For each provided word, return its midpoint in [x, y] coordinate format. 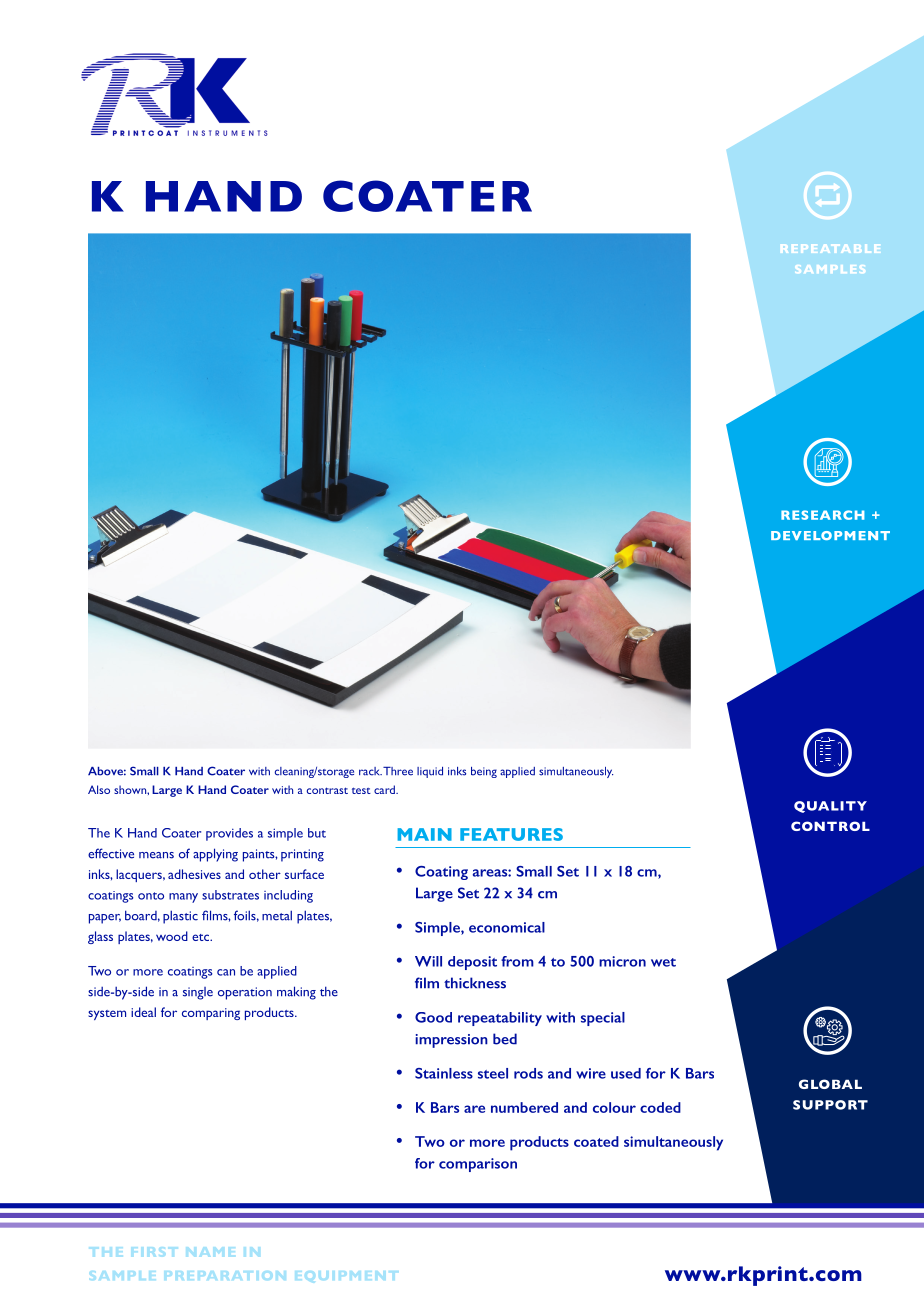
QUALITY [830, 807]
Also [99, 789]
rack [370, 771]
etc [201, 937]
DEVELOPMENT [830, 535]
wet [663, 962]
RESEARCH [823, 515]
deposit [472, 963]
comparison [478, 1165]
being [484, 772]
